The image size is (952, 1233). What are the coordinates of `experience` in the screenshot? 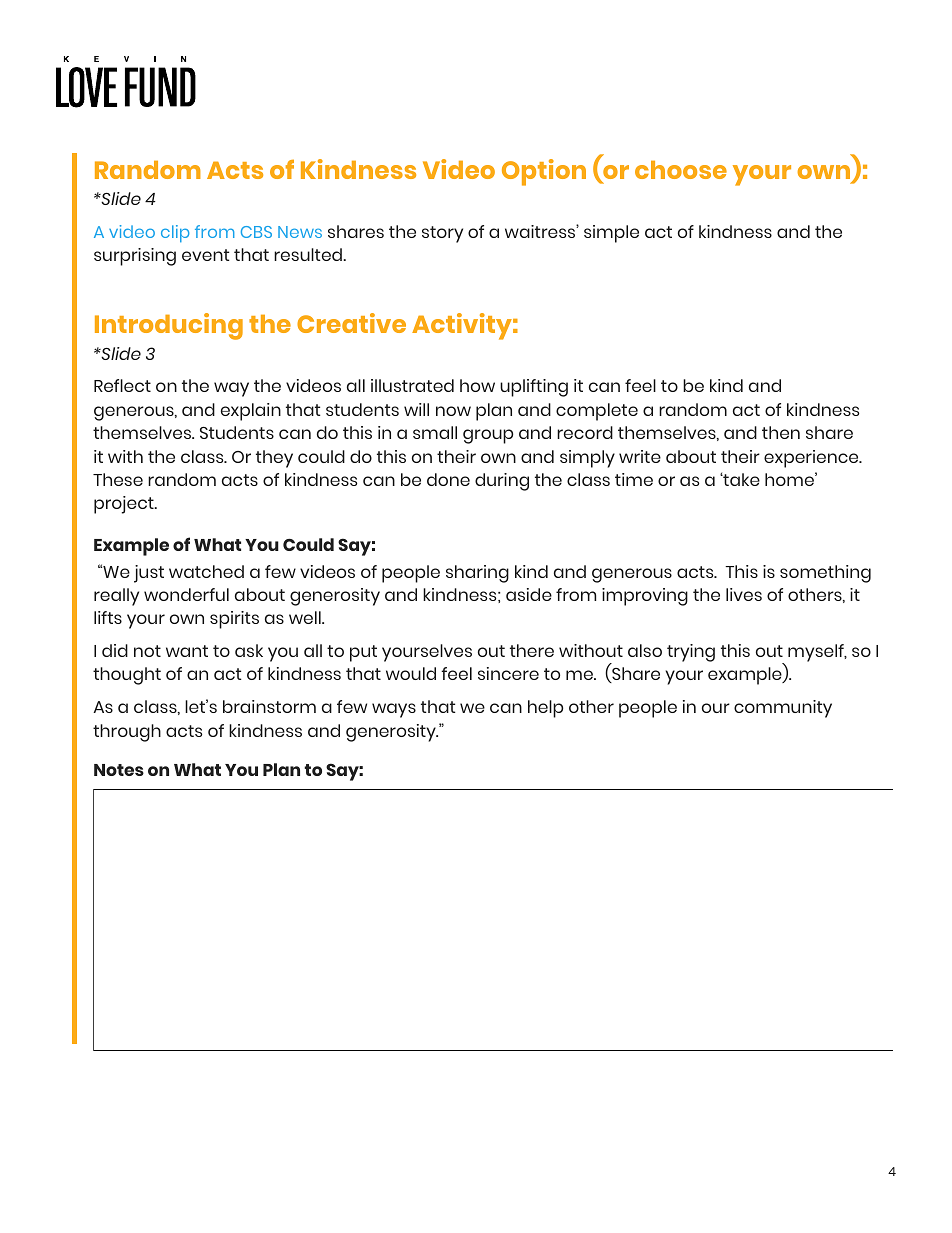 It's located at (812, 459).
